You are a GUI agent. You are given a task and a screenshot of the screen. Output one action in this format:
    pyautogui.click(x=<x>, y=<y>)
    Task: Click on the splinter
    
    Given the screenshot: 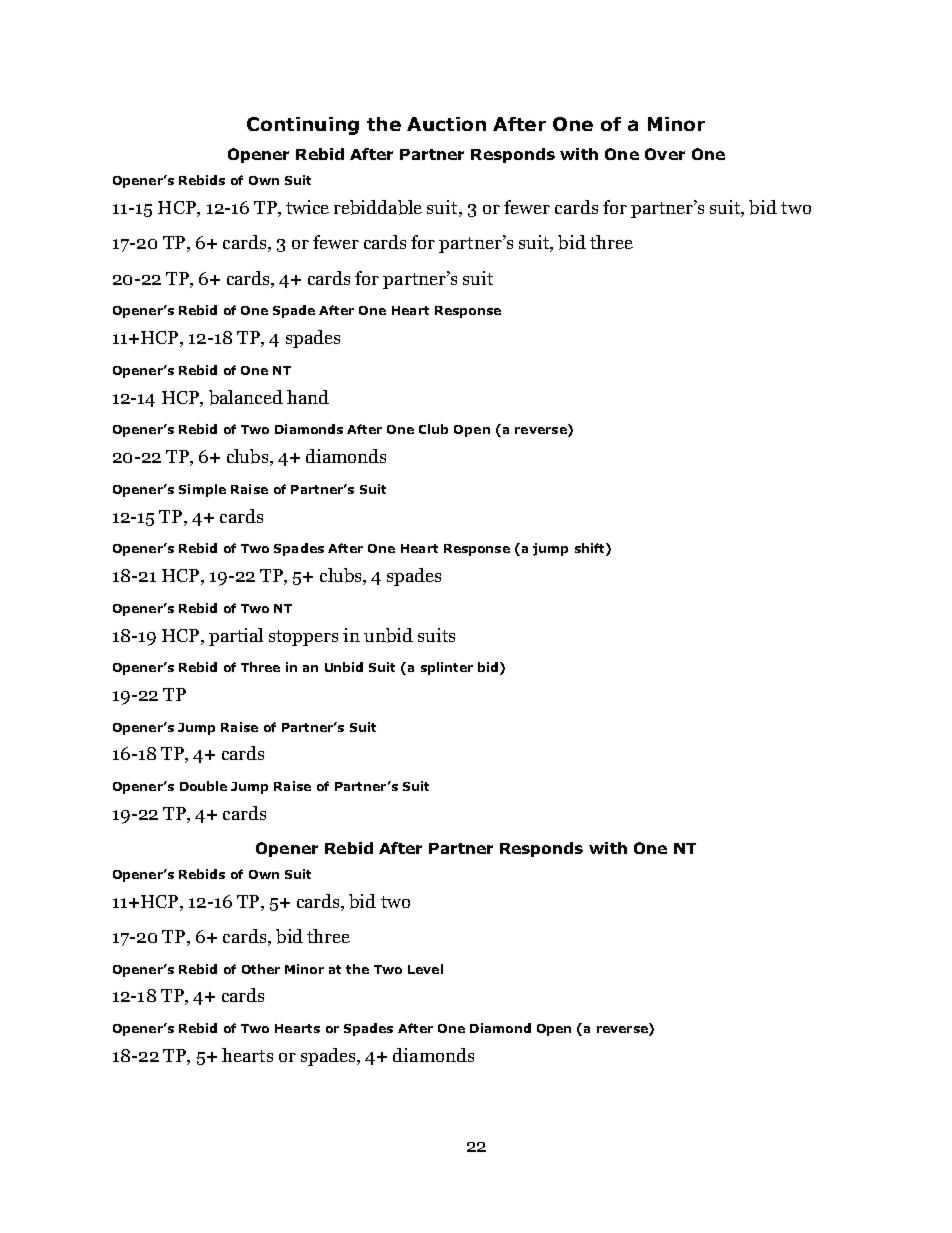 What is the action you would take?
    pyautogui.click(x=447, y=668)
